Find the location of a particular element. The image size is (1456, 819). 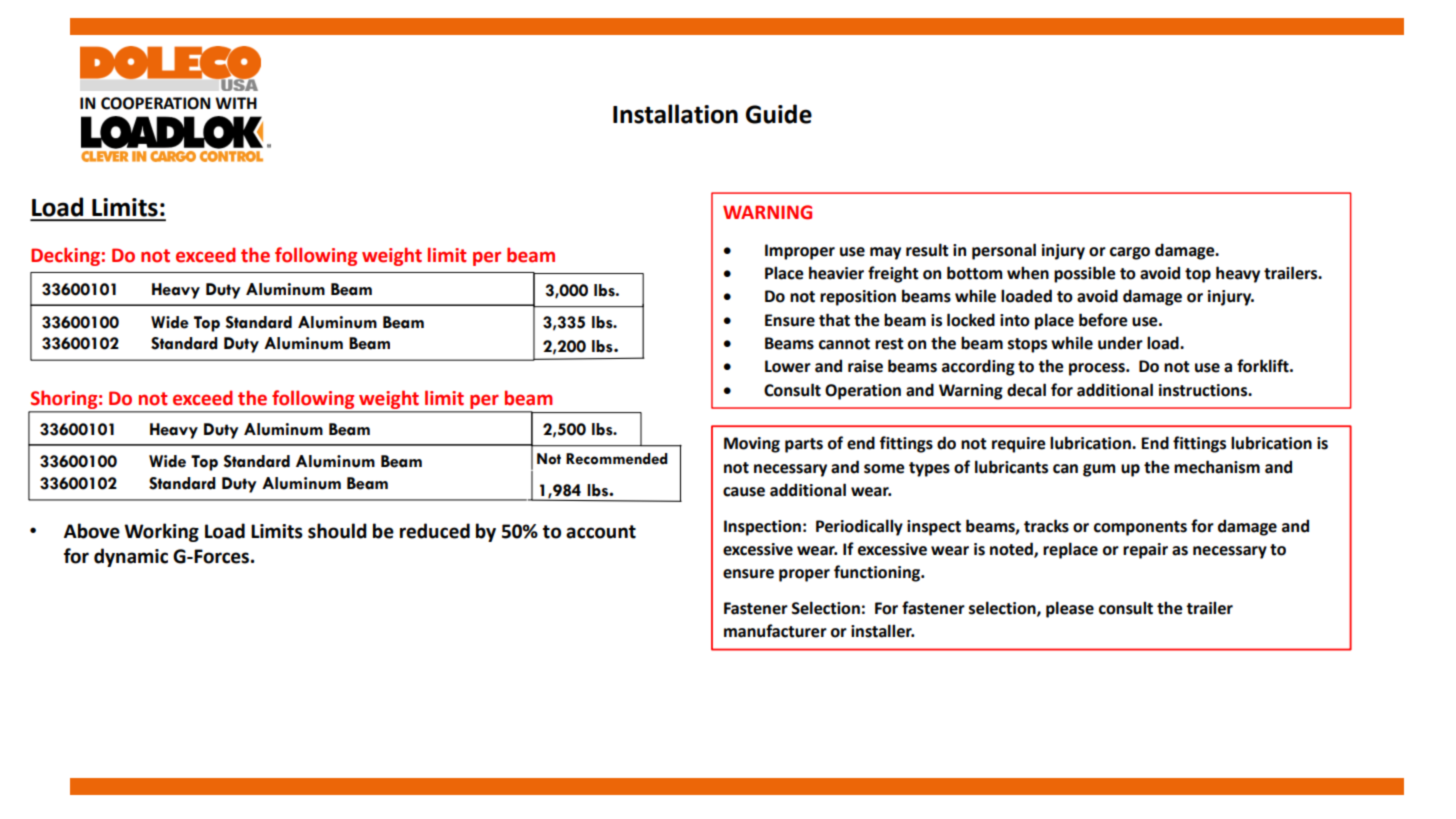

Recommended is located at coordinates (617, 459).
